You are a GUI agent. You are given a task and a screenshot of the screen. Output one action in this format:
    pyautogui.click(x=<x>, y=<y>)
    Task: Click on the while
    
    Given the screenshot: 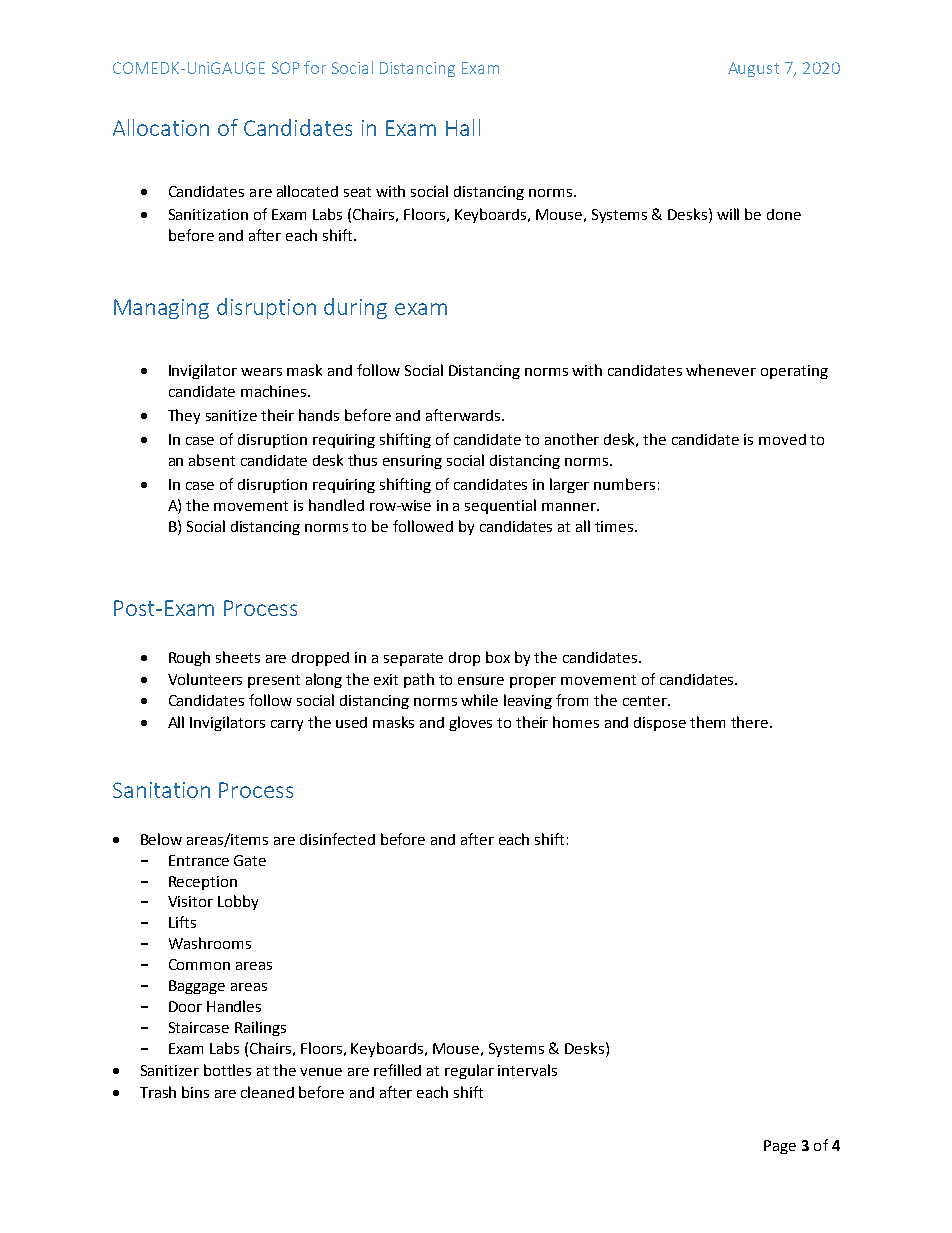 What is the action you would take?
    pyautogui.click(x=479, y=700)
